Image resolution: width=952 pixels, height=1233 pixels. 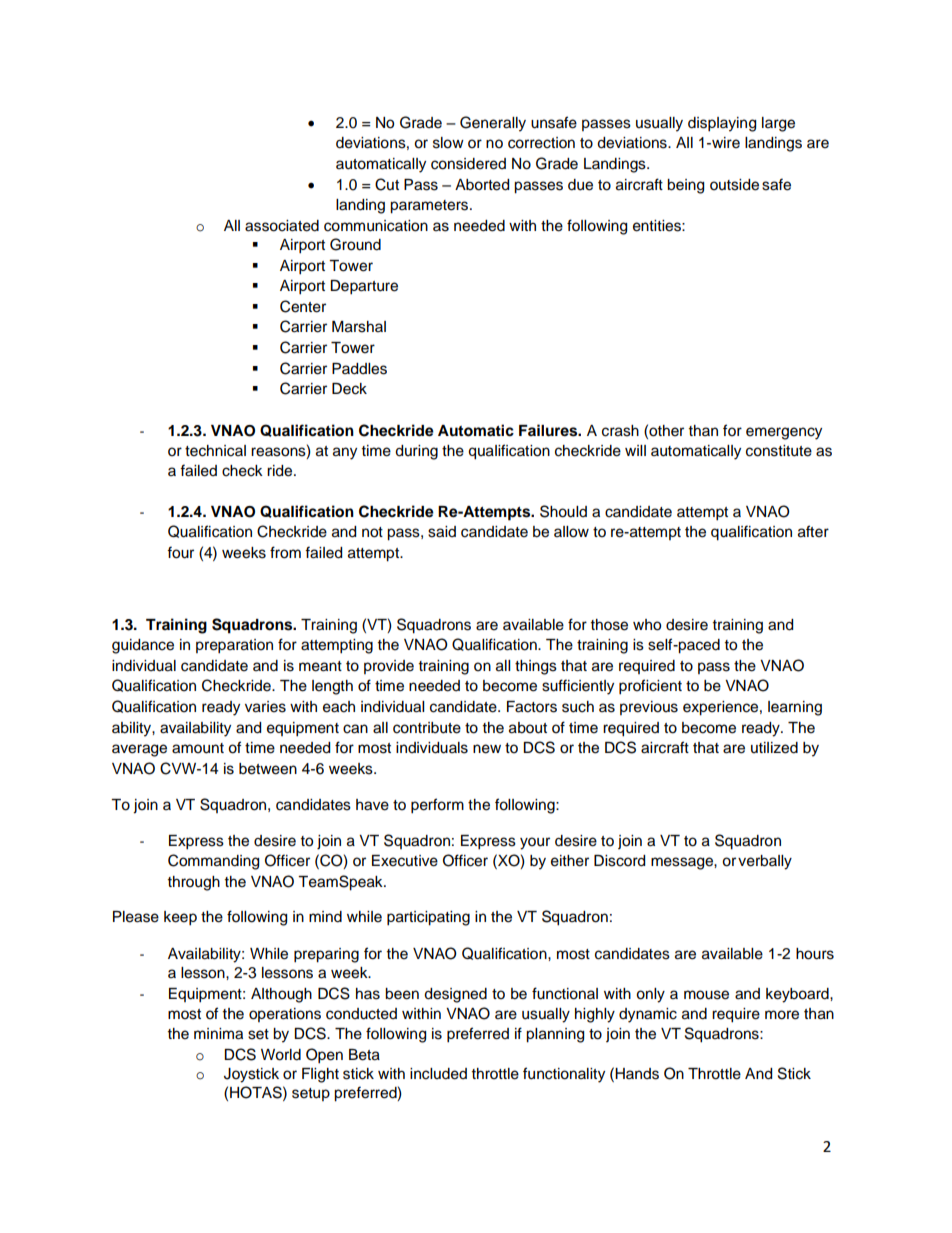 I want to click on preparation, so click(x=234, y=646).
